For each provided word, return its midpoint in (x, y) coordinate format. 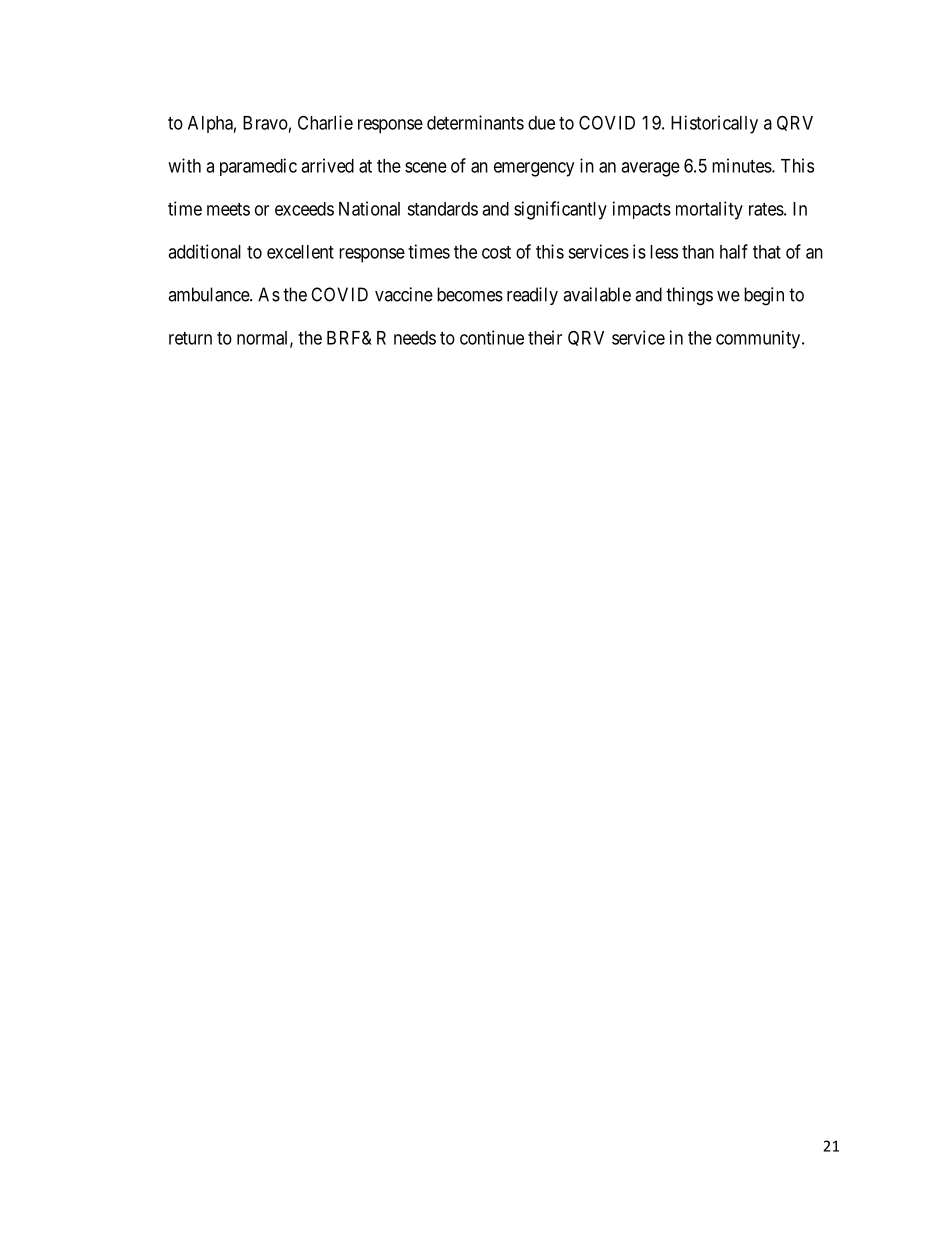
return (190, 338)
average (650, 169)
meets (228, 209)
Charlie (325, 122)
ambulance (209, 294)
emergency (534, 169)
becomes (470, 294)
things (689, 296)
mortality (709, 210)
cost (496, 252)
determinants (475, 122)
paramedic (258, 167)
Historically (714, 124)
